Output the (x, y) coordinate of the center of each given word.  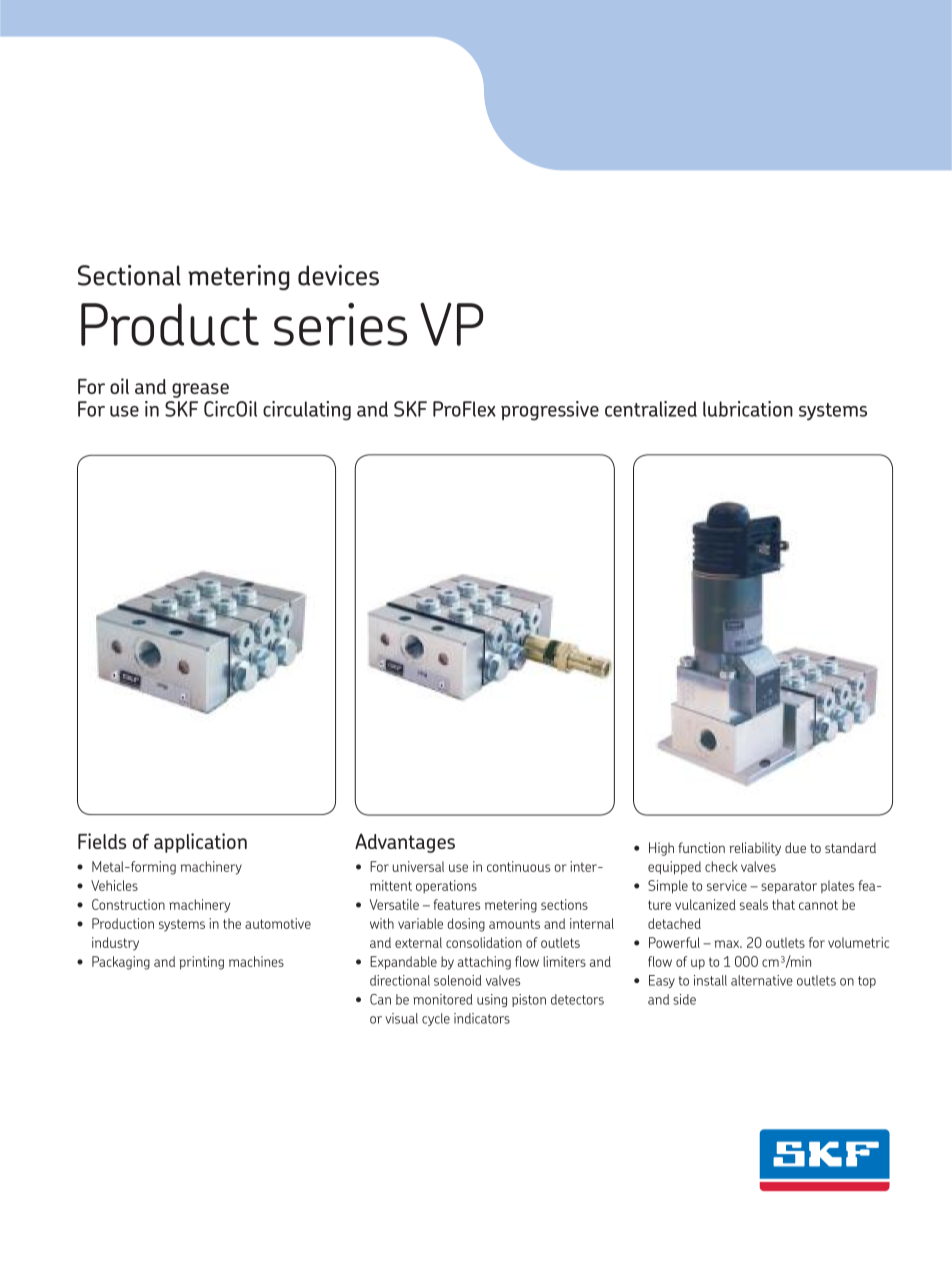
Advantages (405, 843)
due (795, 847)
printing (202, 963)
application (200, 843)
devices (338, 275)
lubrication (748, 409)
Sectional (129, 275)
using (492, 1000)
